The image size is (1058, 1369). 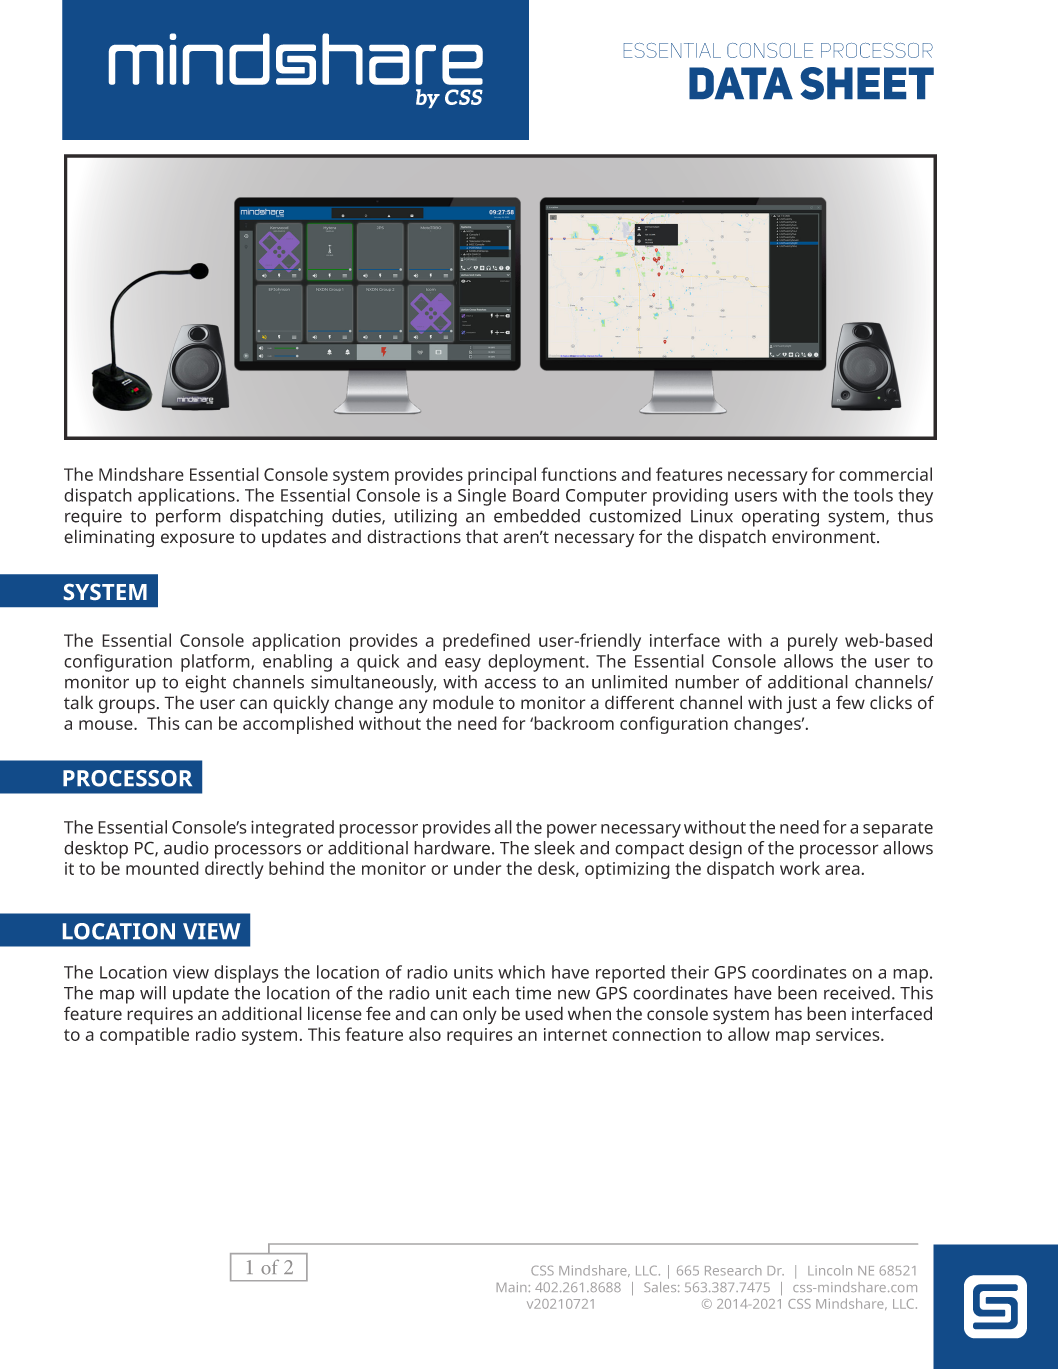 I want to click on mounted, so click(x=162, y=868).
